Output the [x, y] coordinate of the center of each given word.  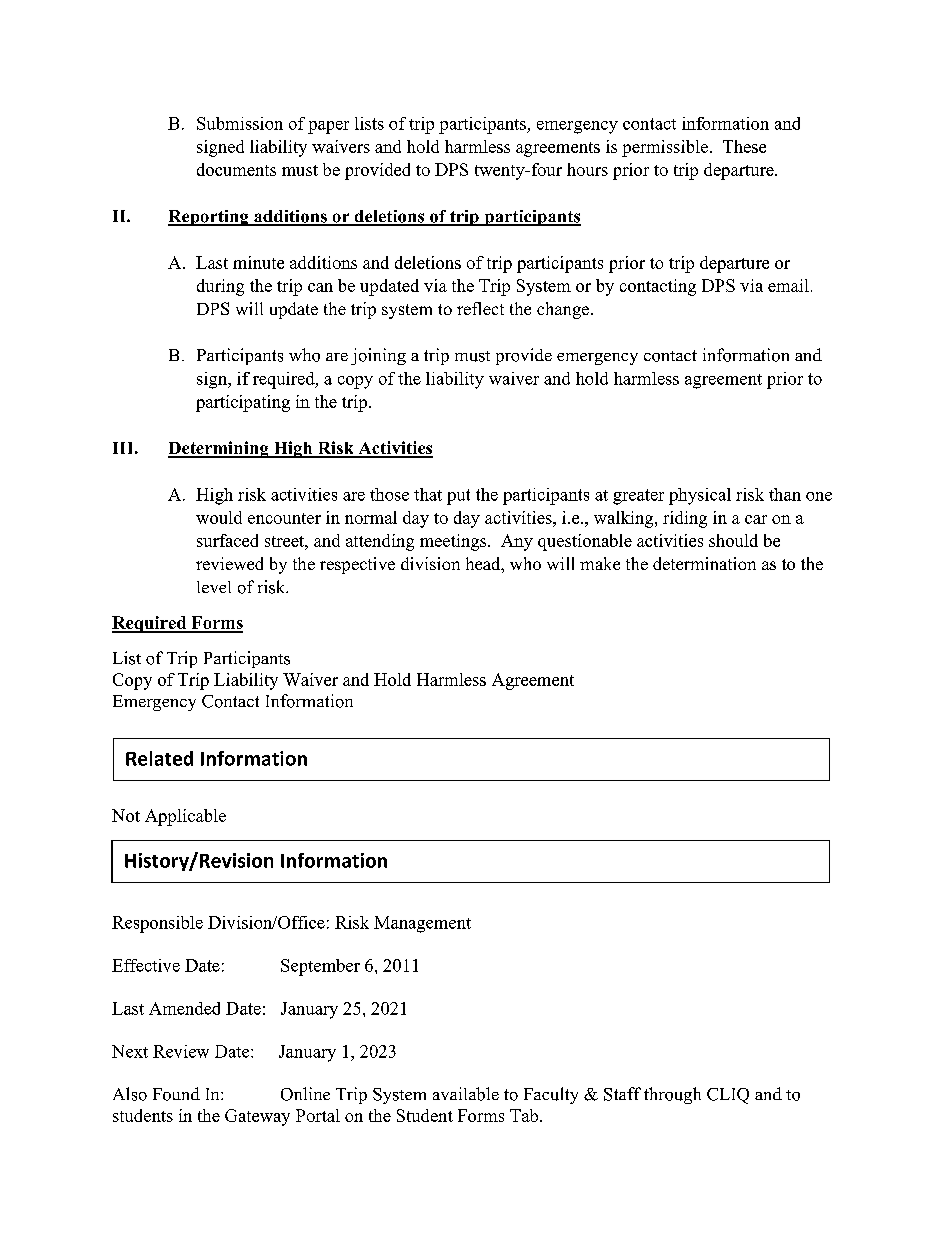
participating [243, 403]
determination [704, 563]
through [672, 1095]
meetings [454, 542]
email [788, 285]
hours [587, 169]
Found [176, 1094]
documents [236, 169]
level [214, 587]
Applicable [185, 817]
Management [422, 924]
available [466, 1094]
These [744, 146]
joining [378, 356]
